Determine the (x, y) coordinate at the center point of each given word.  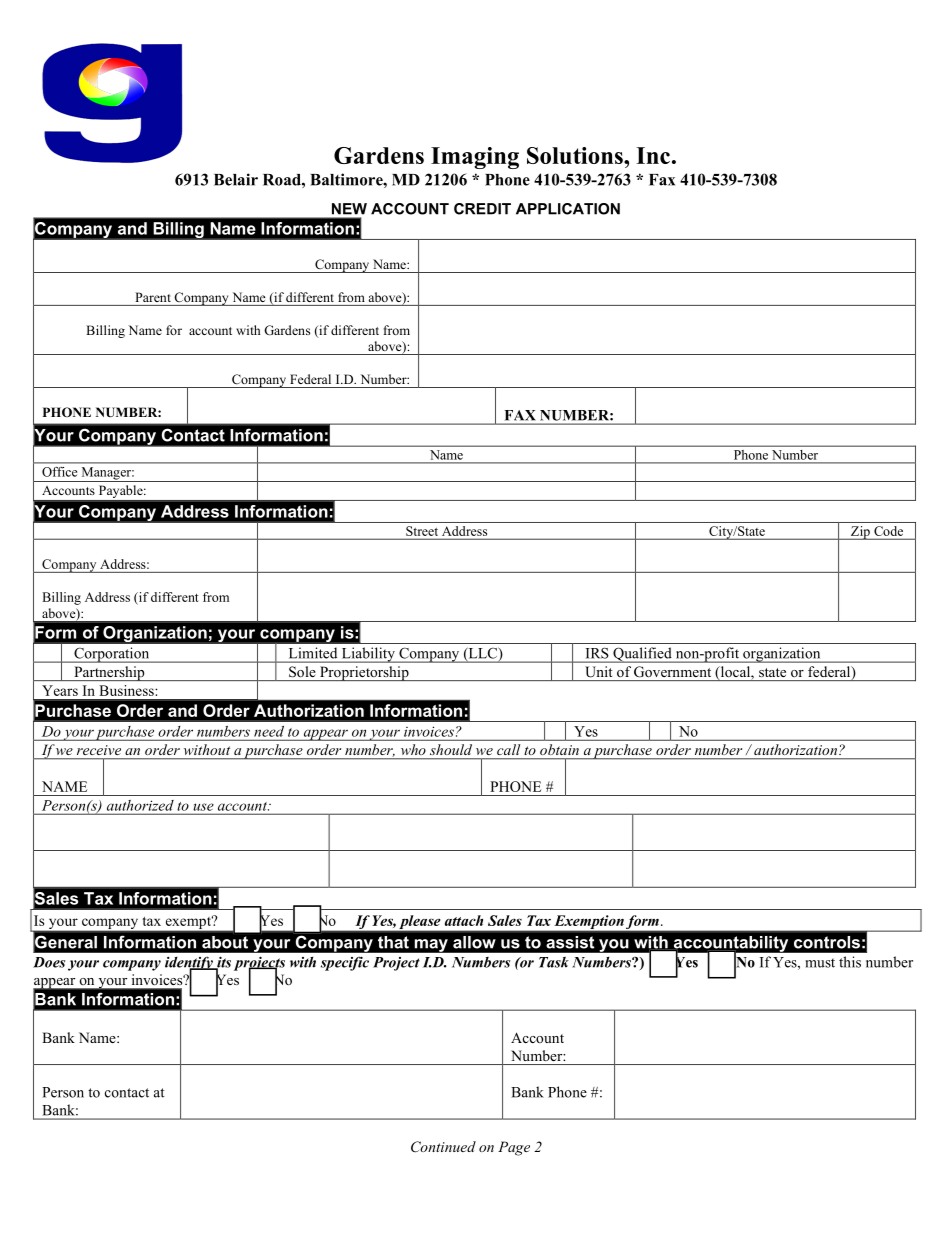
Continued (443, 1147)
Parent (153, 297)
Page (514, 1148)
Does (49, 962)
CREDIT (482, 209)
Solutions (576, 155)
